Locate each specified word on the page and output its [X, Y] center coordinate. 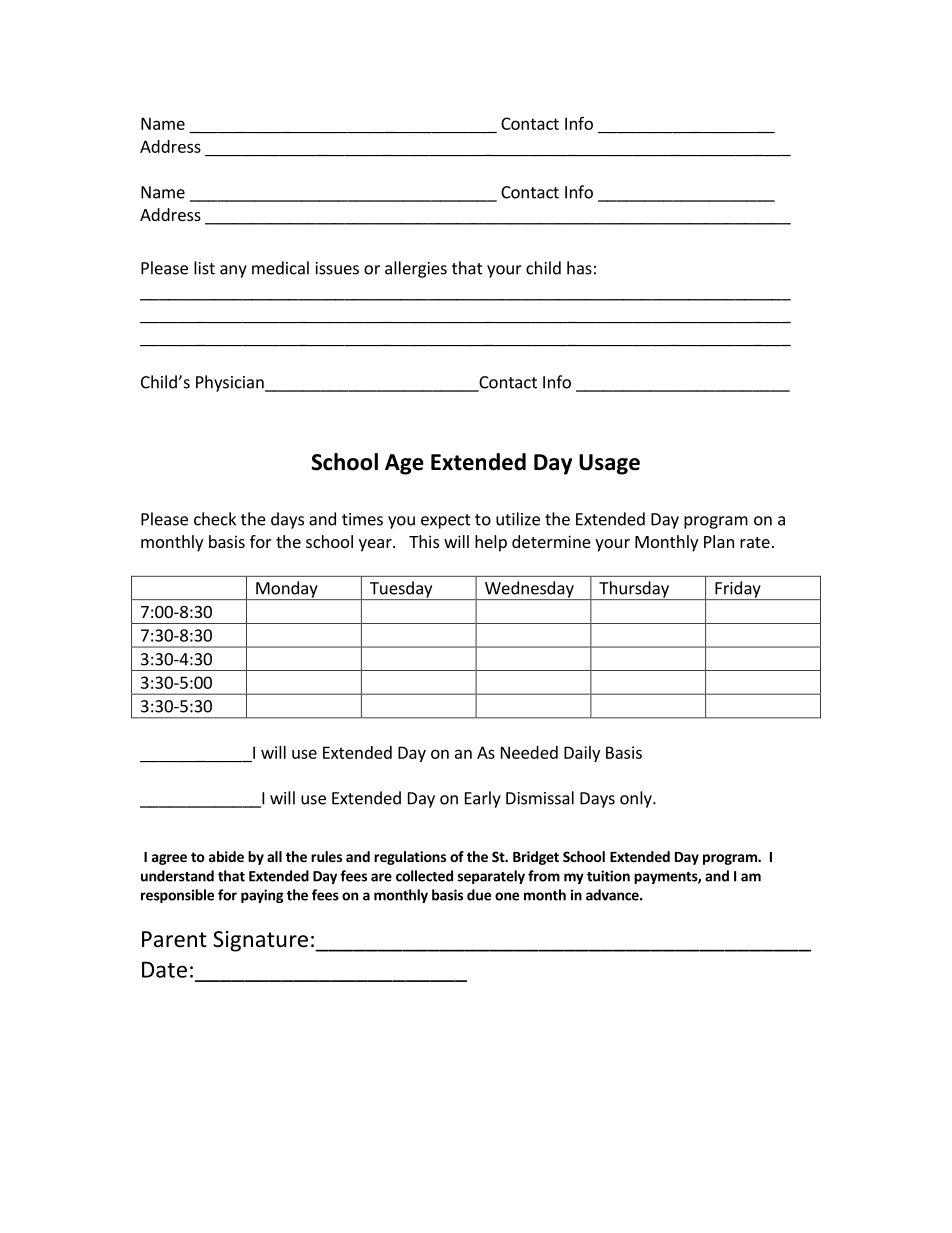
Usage [609, 464]
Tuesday [401, 590]
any [233, 271]
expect [446, 521]
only [637, 799]
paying [262, 896]
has [579, 268]
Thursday [634, 590]
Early [483, 799]
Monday [287, 590]
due [479, 895]
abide [226, 856]
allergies [416, 269]
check [215, 519]
